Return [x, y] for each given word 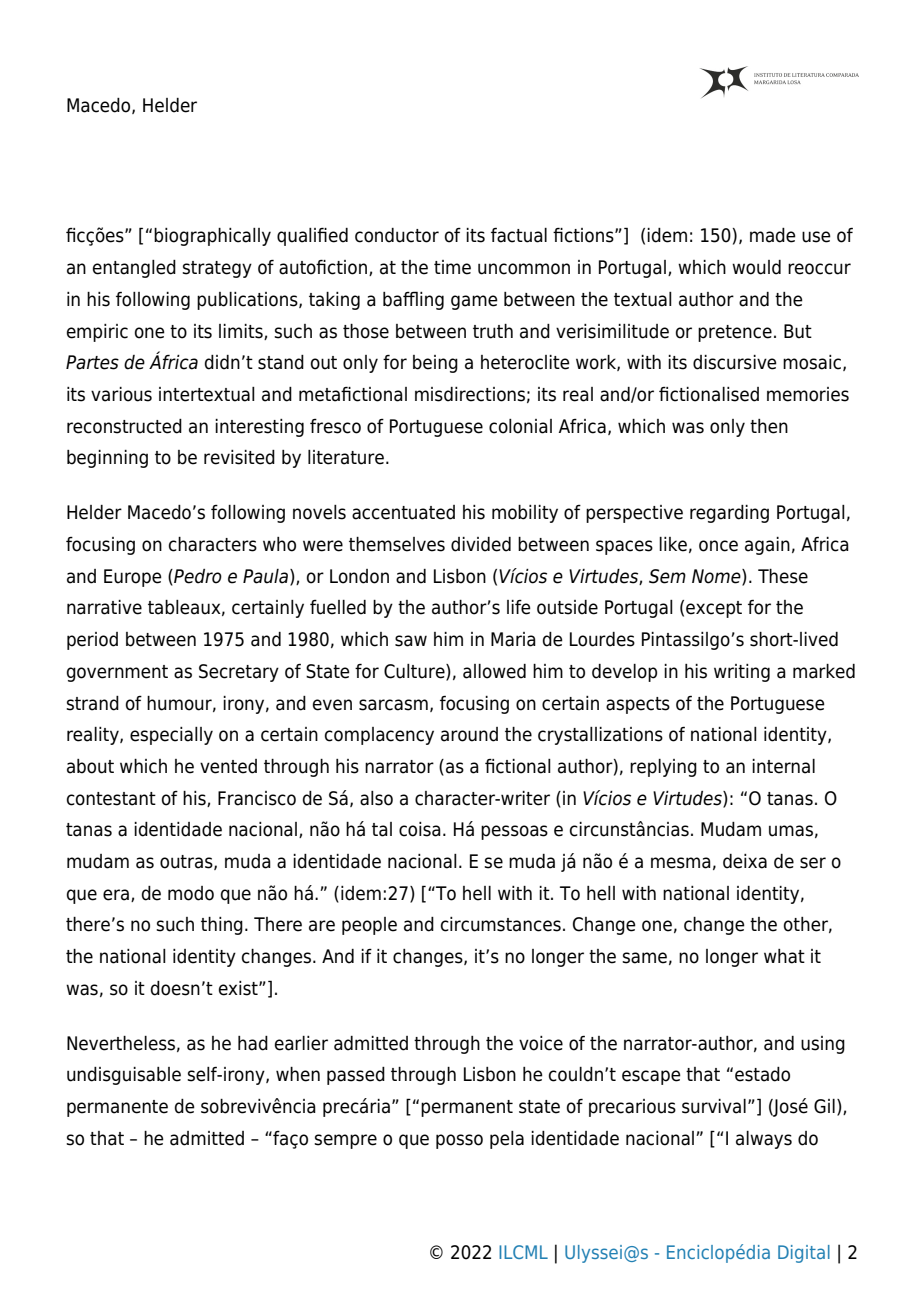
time [452, 267]
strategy [217, 269]
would [756, 267]
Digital [804, 1254]
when [298, 1074]
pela [507, 1140]
